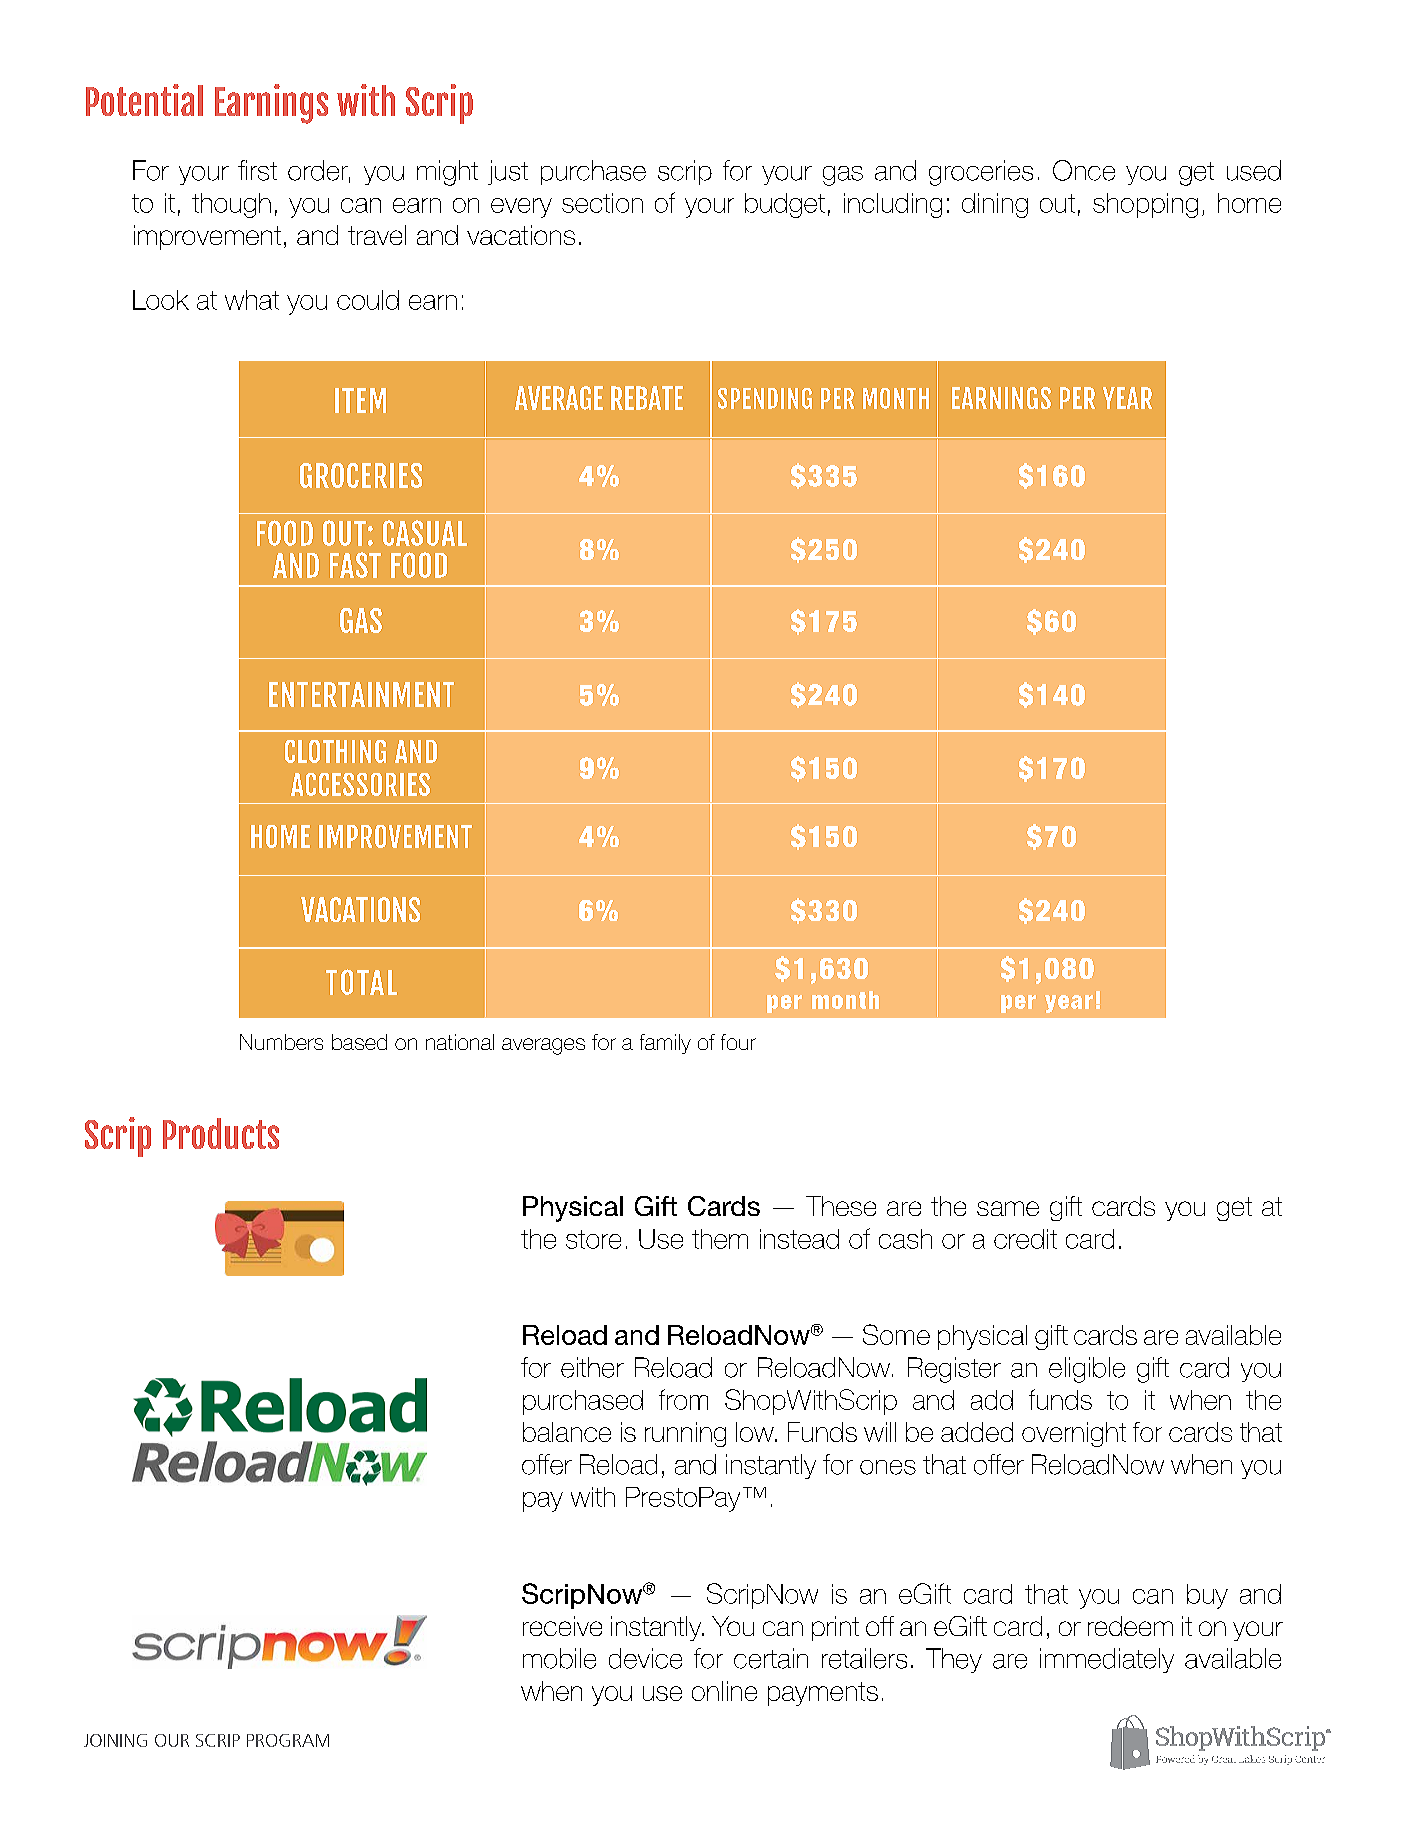 The image size is (1414, 1830). I want to click on PROGRAM, so click(288, 1740).
